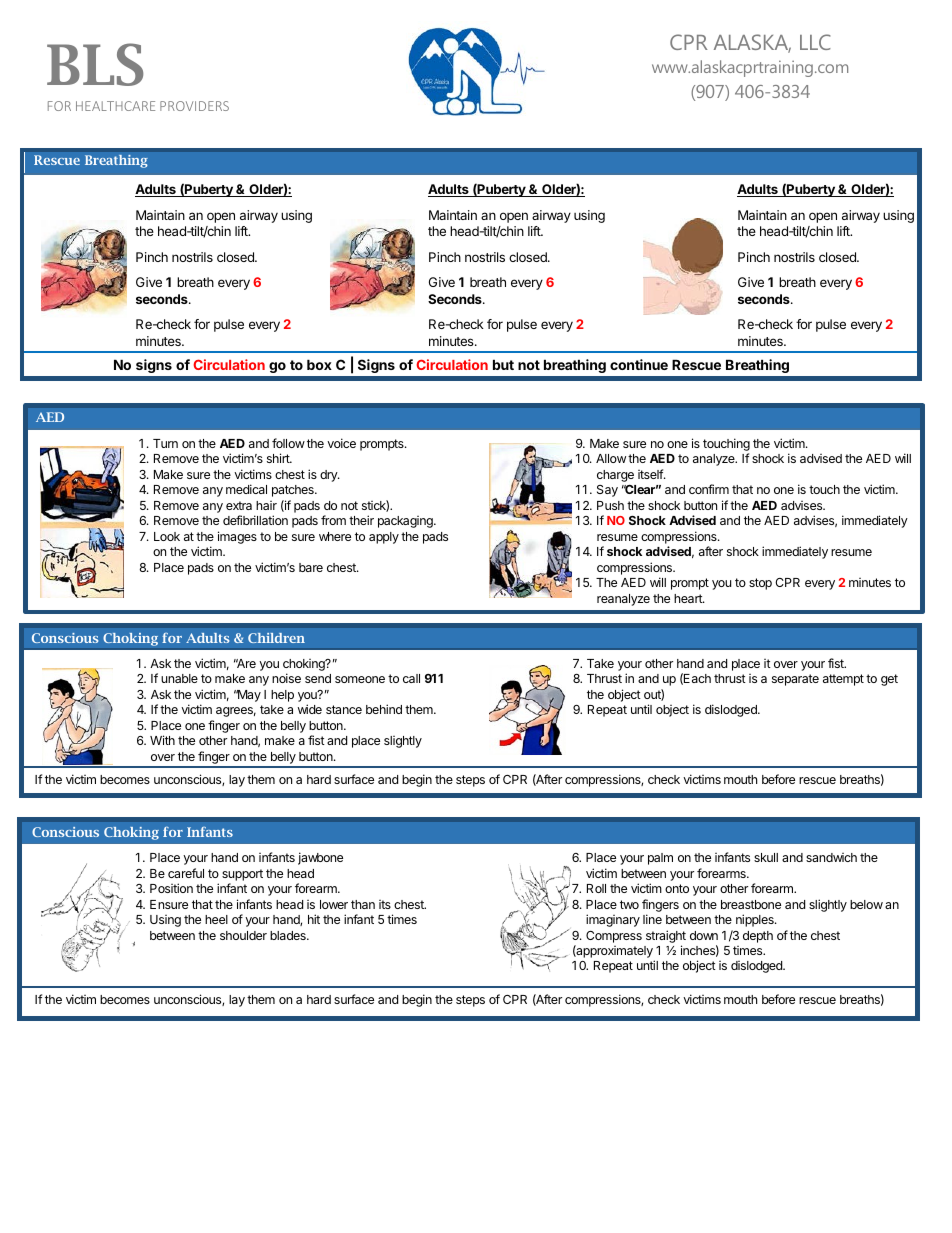 This screenshot has height=1233, width=952. Describe the element at coordinates (639, 364) in the screenshot. I see `continue` at that location.
